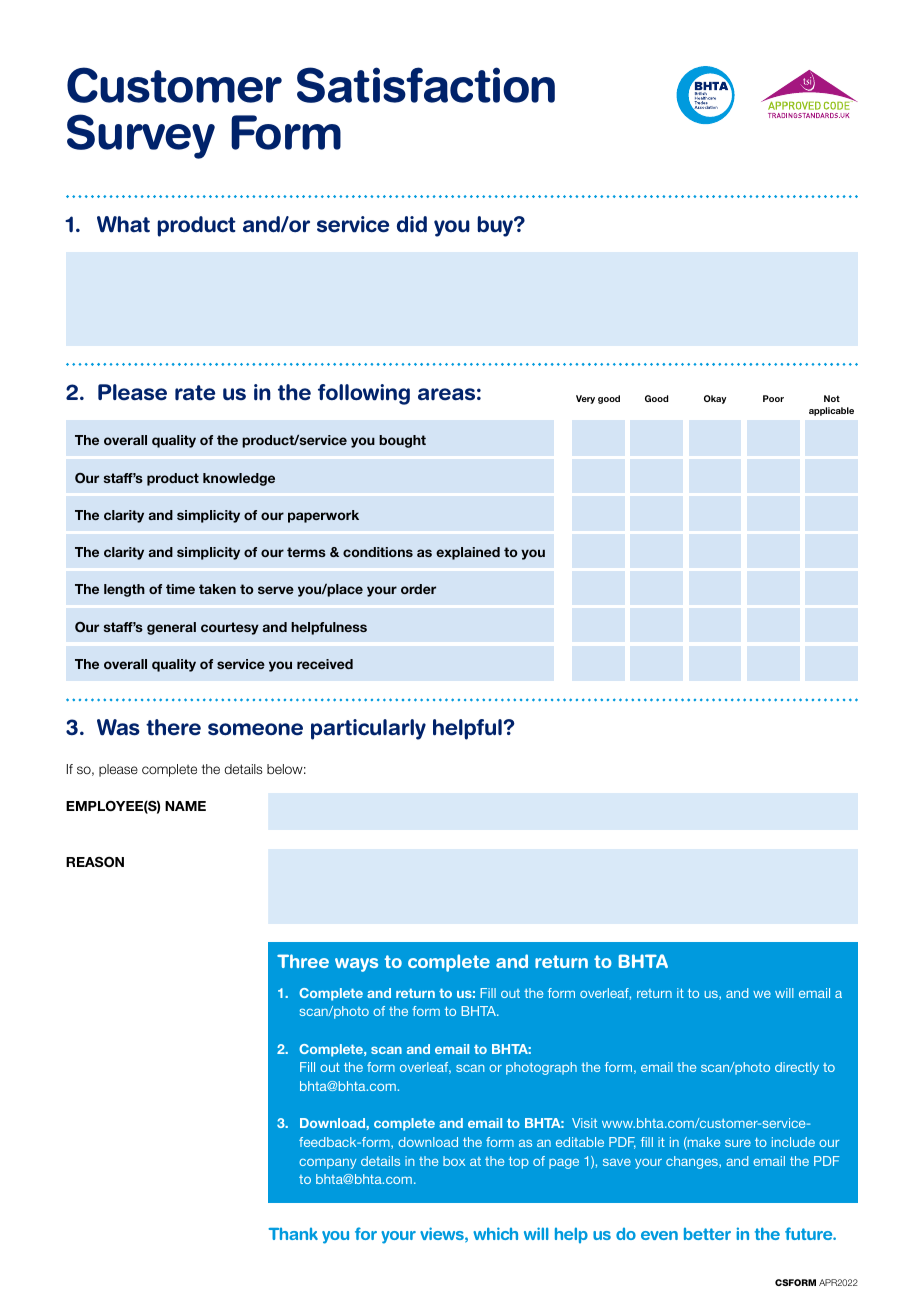 Image resolution: width=924 pixels, height=1308 pixels. I want to click on order, so click(418, 589).
